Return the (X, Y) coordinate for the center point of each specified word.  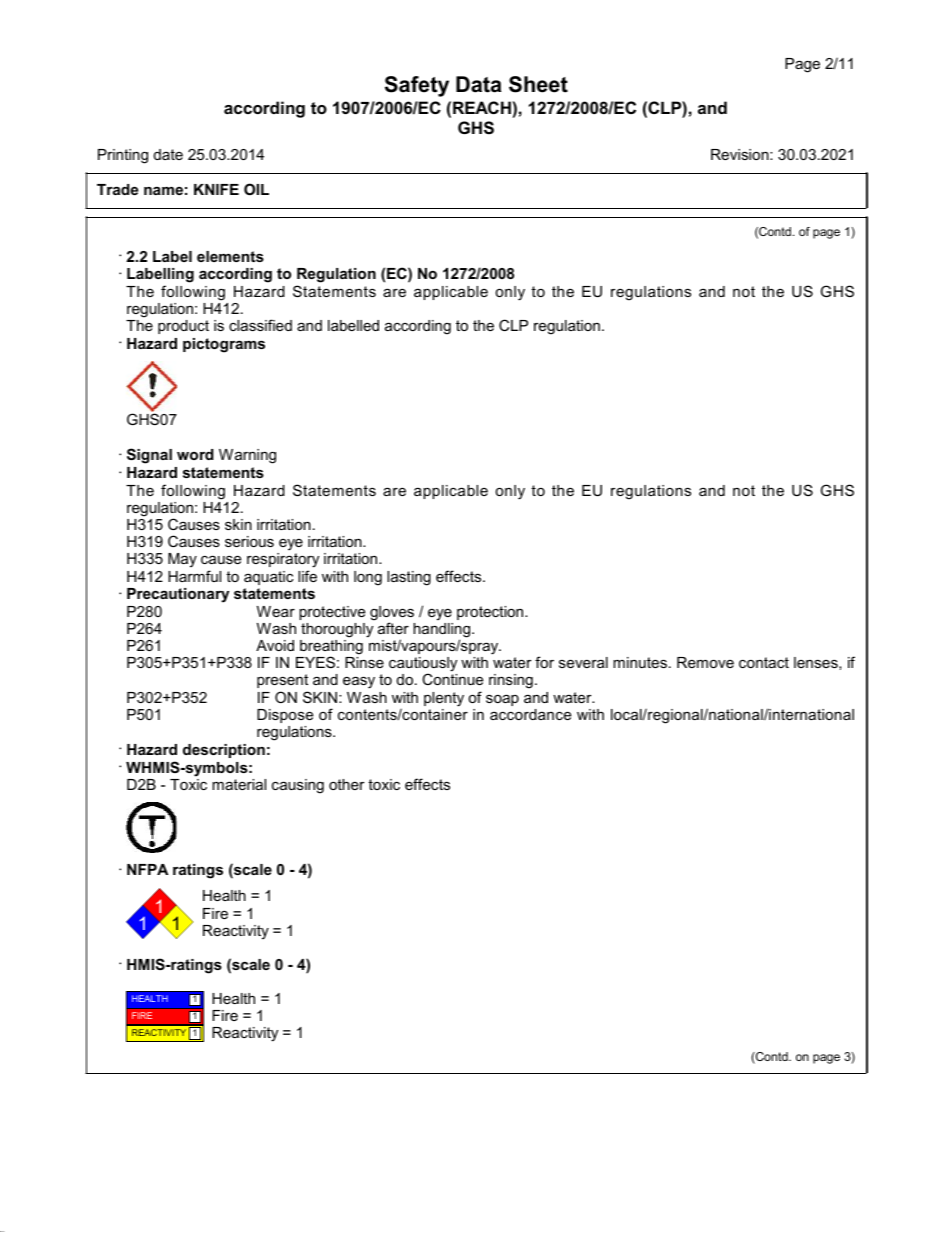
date (168, 154)
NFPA (147, 869)
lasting (409, 578)
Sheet (538, 84)
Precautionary (178, 595)
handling (443, 631)
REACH (482, 107)
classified (260, 325)
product (183, 327)
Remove (705, 662)
